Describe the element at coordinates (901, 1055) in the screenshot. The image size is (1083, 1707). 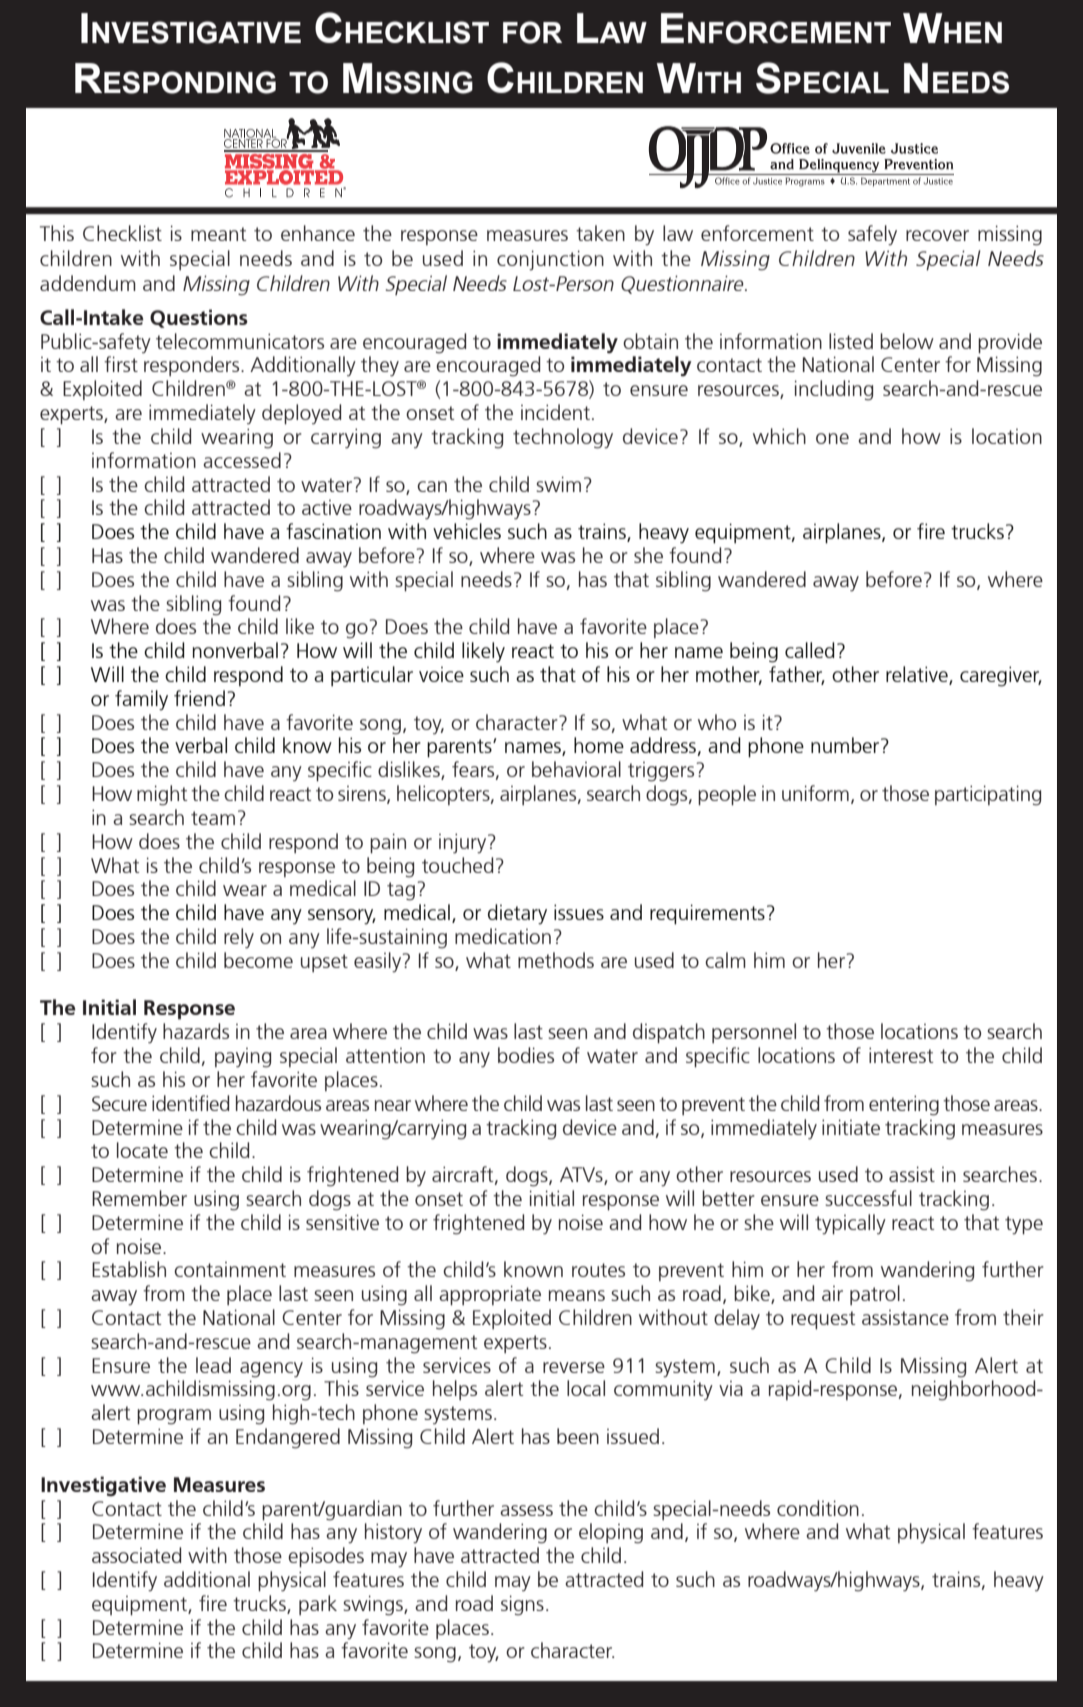
I see `interest` at that location.
